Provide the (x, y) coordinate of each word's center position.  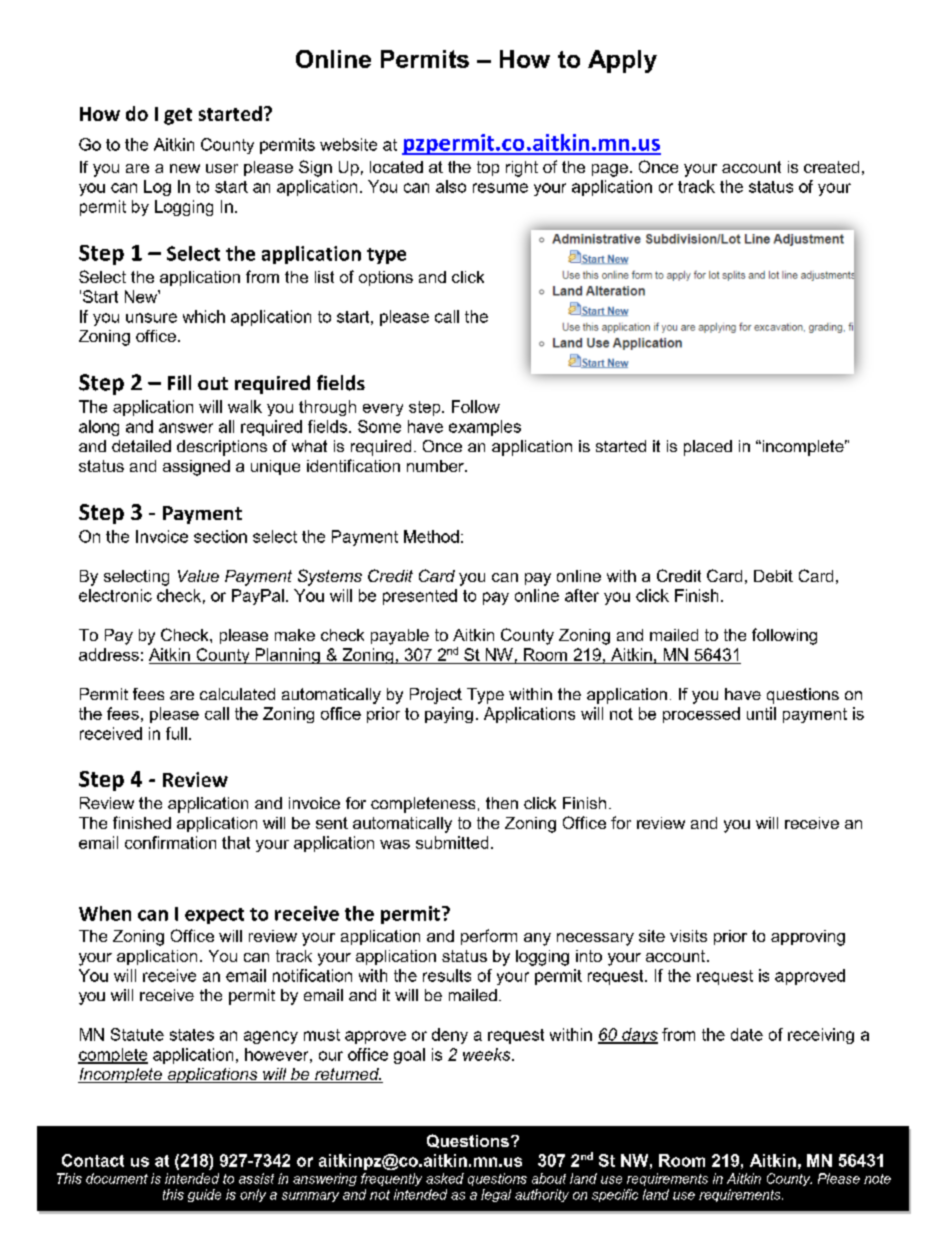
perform (489, 937)
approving (808, 938)
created (831, 167)
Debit (773, 576)
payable (400, 637)
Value (198, 576)
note (877, 1179)
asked (445, 1178)
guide (204, 1195)
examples (485, 428)
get (178, 116)
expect (214, 916)
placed (708, 448)
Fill (179, 382)
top (488, 168)
